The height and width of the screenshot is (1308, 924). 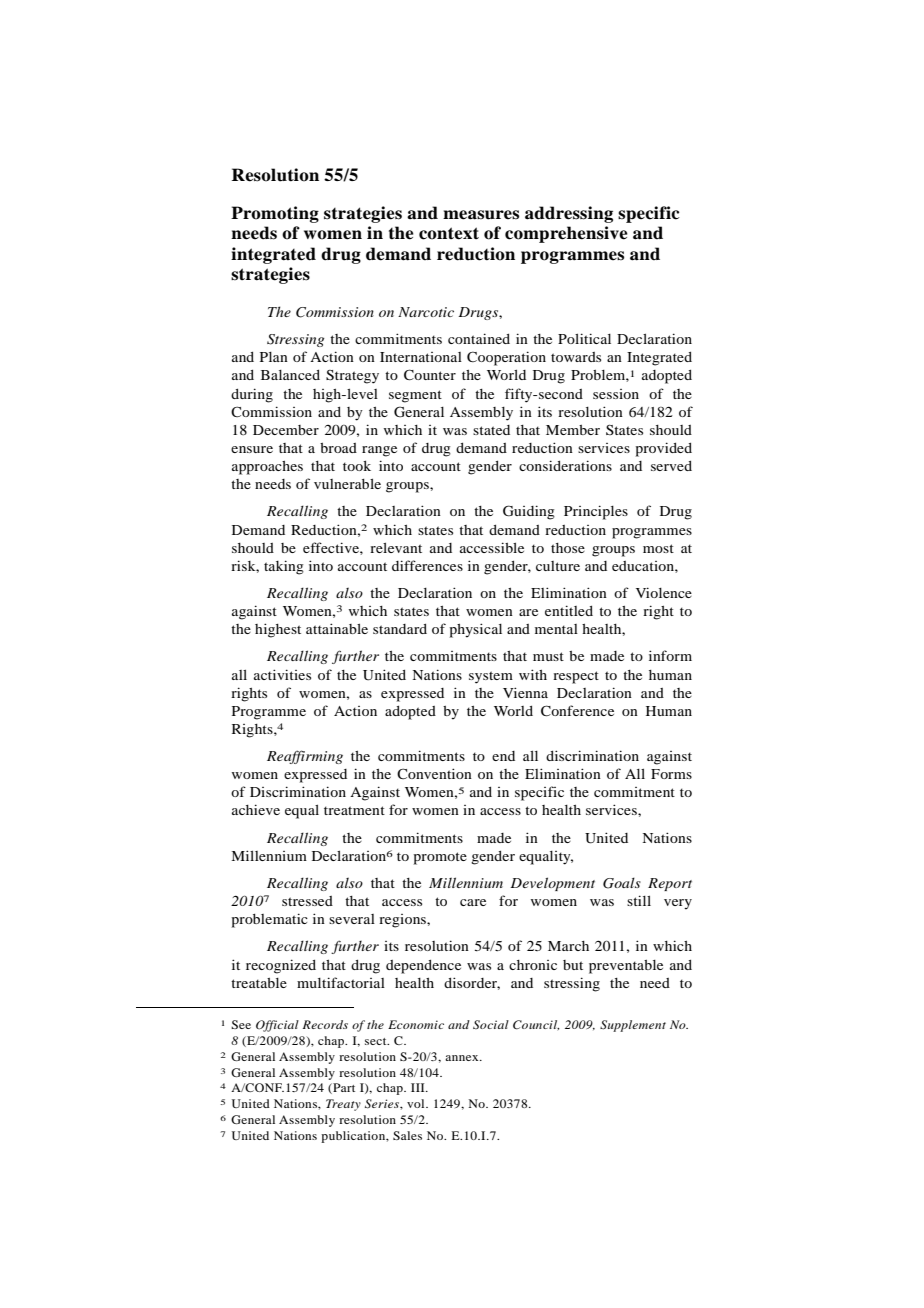 What do you see at coordinates (670, 655) in the screenshot?
I see `inform` at bounding box center [670, 655].
